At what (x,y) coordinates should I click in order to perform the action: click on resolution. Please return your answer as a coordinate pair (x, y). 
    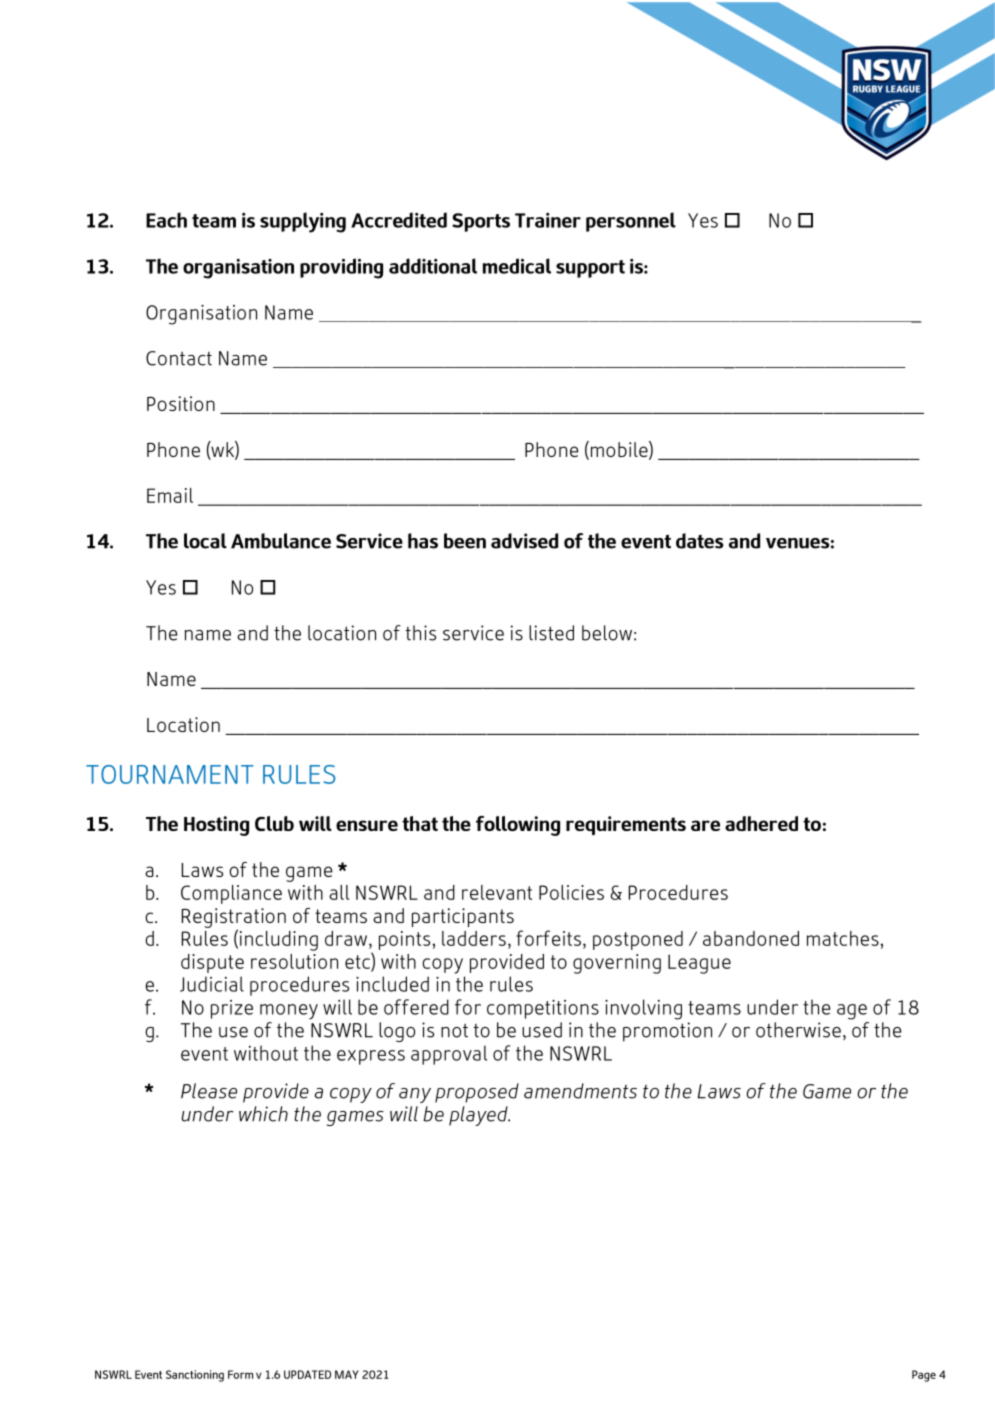
    Looking at the image, I should click on (294, 961).
